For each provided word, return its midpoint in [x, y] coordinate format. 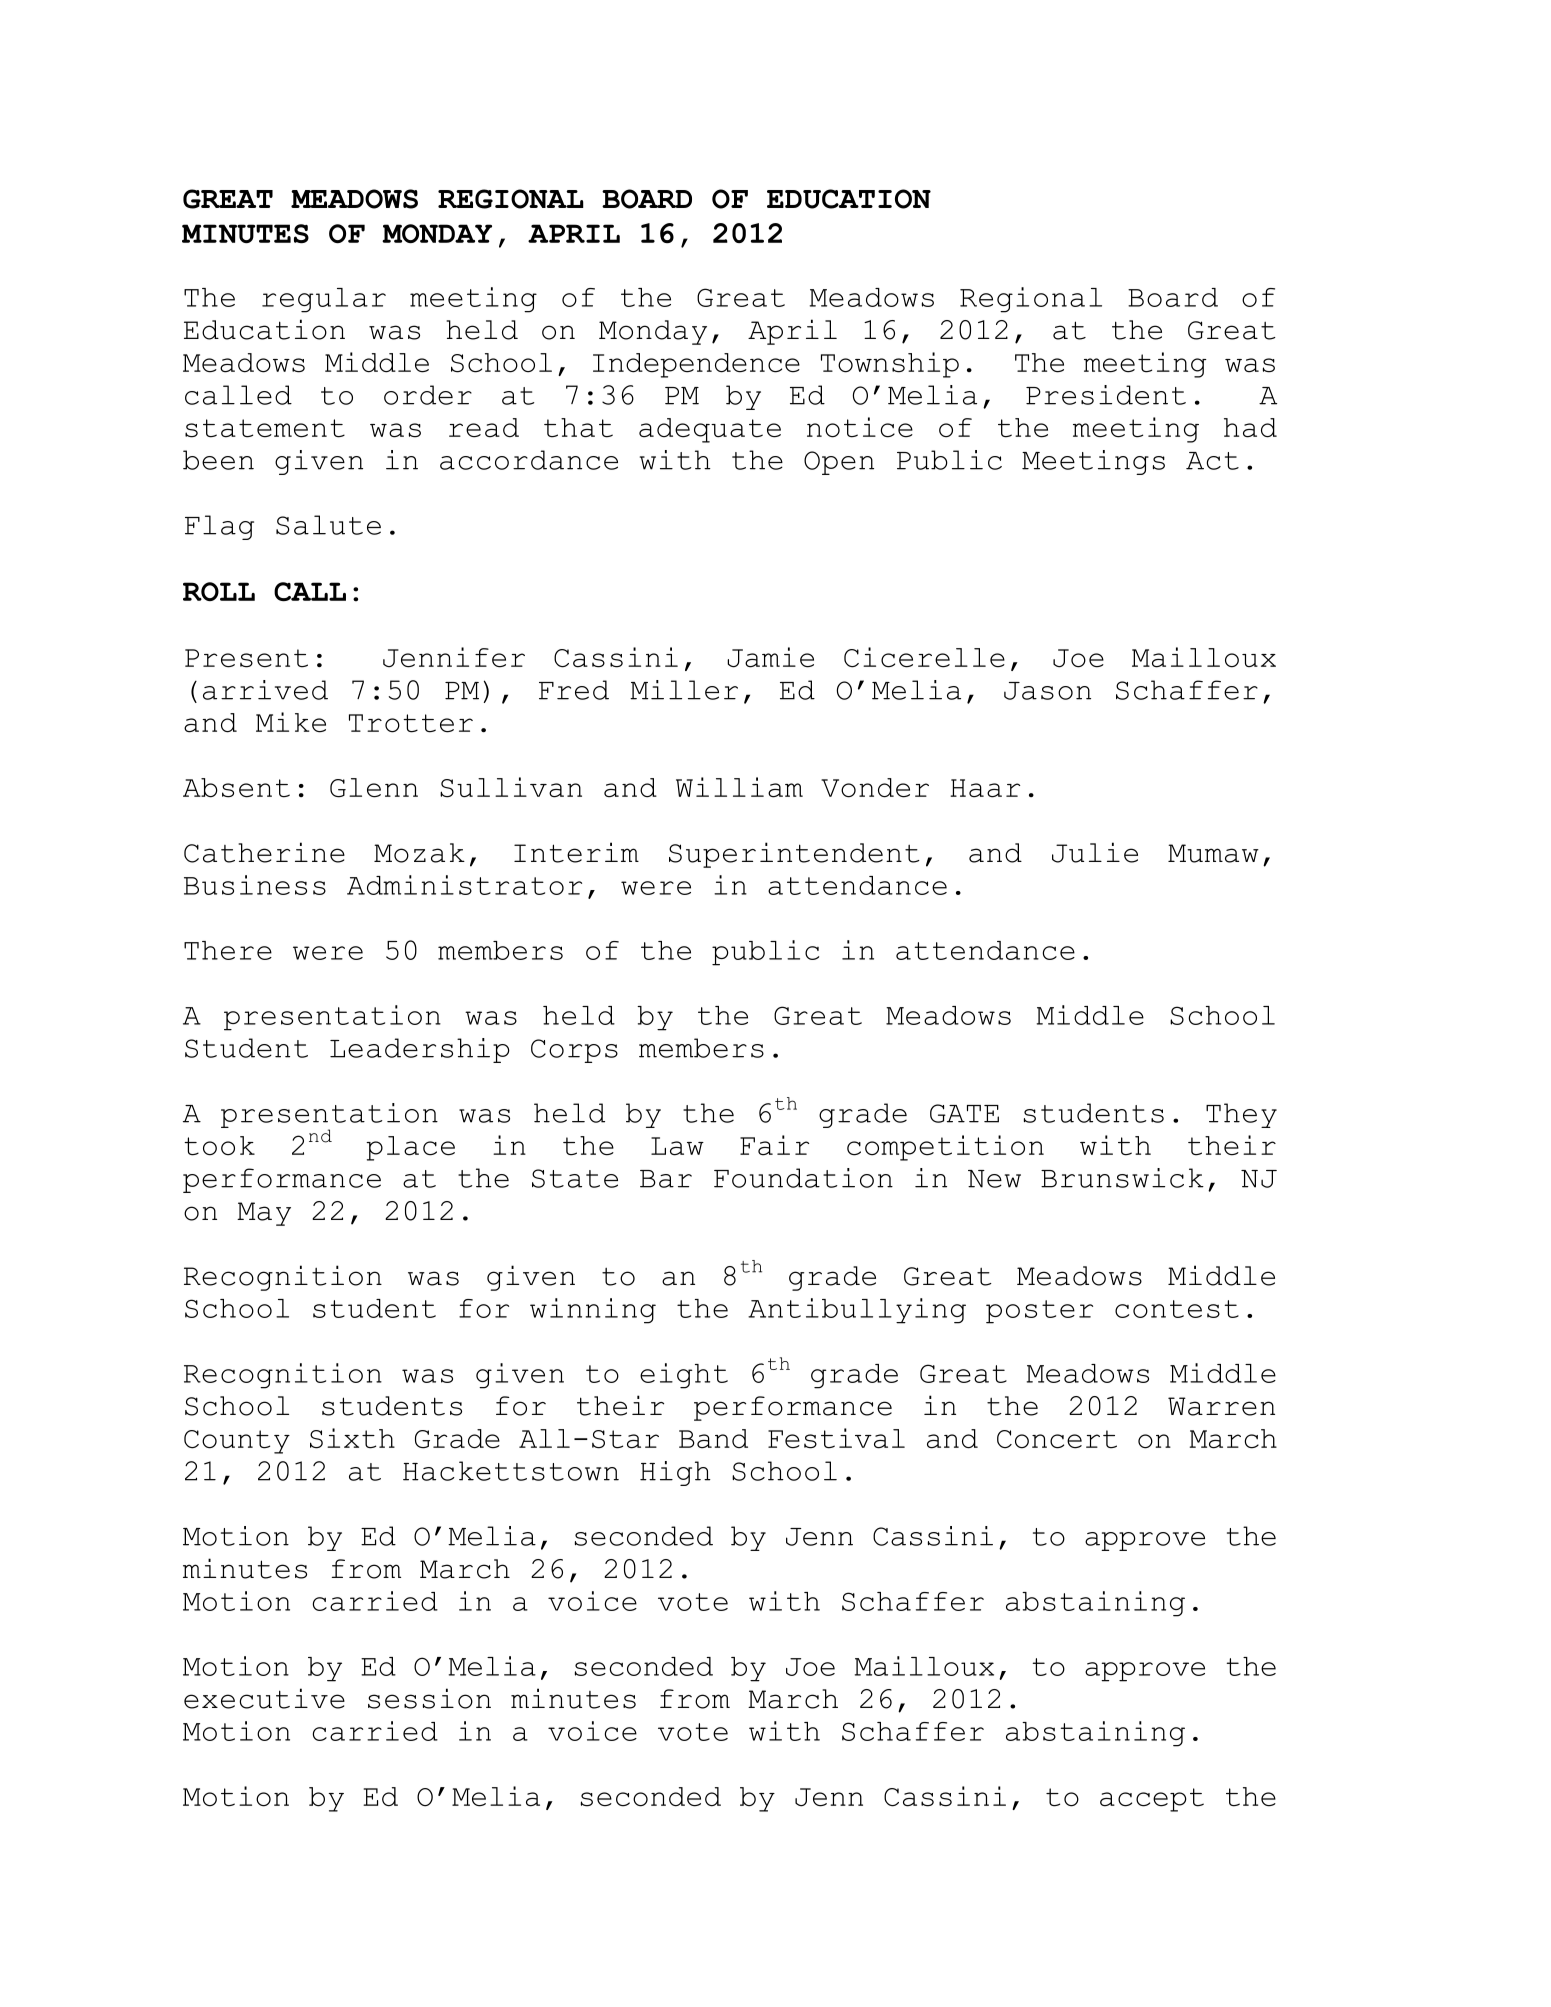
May [264, 1214]
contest [1177, 1309]
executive [264, 1698]
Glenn [374, 788]
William [739, 787]
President [1106, 395]
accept [1152, 1800]
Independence [696, 365]
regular [324, 300]
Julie [1095, 852]
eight [684, 1376]
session [429, 1698]
